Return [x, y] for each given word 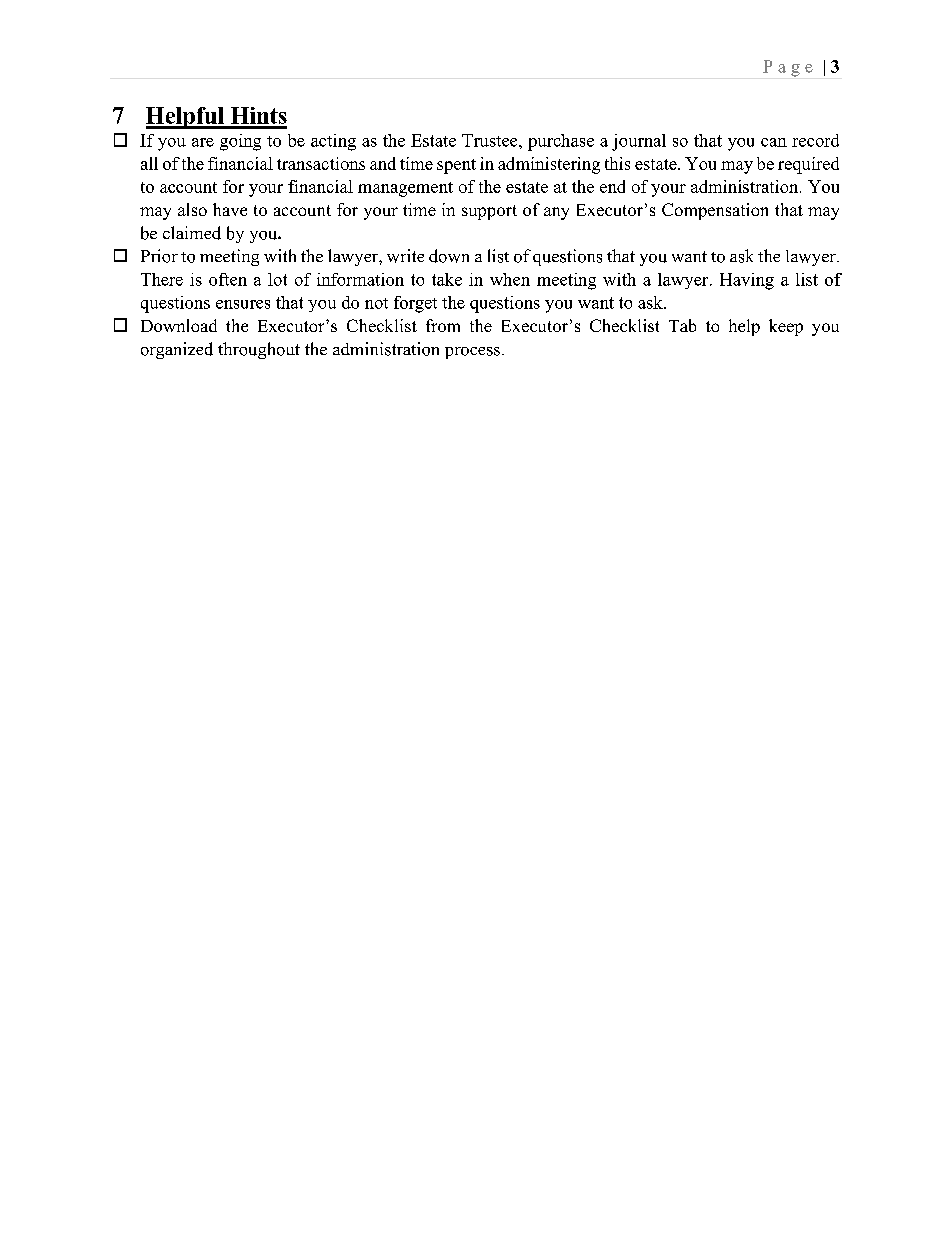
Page [788, 68]
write [405, 256]
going [240, 142]
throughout [259, 350]
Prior [159, 256]
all [149, 163]
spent [456, 166]
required [808, 165]
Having [747, 281]
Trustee [491, 140]
